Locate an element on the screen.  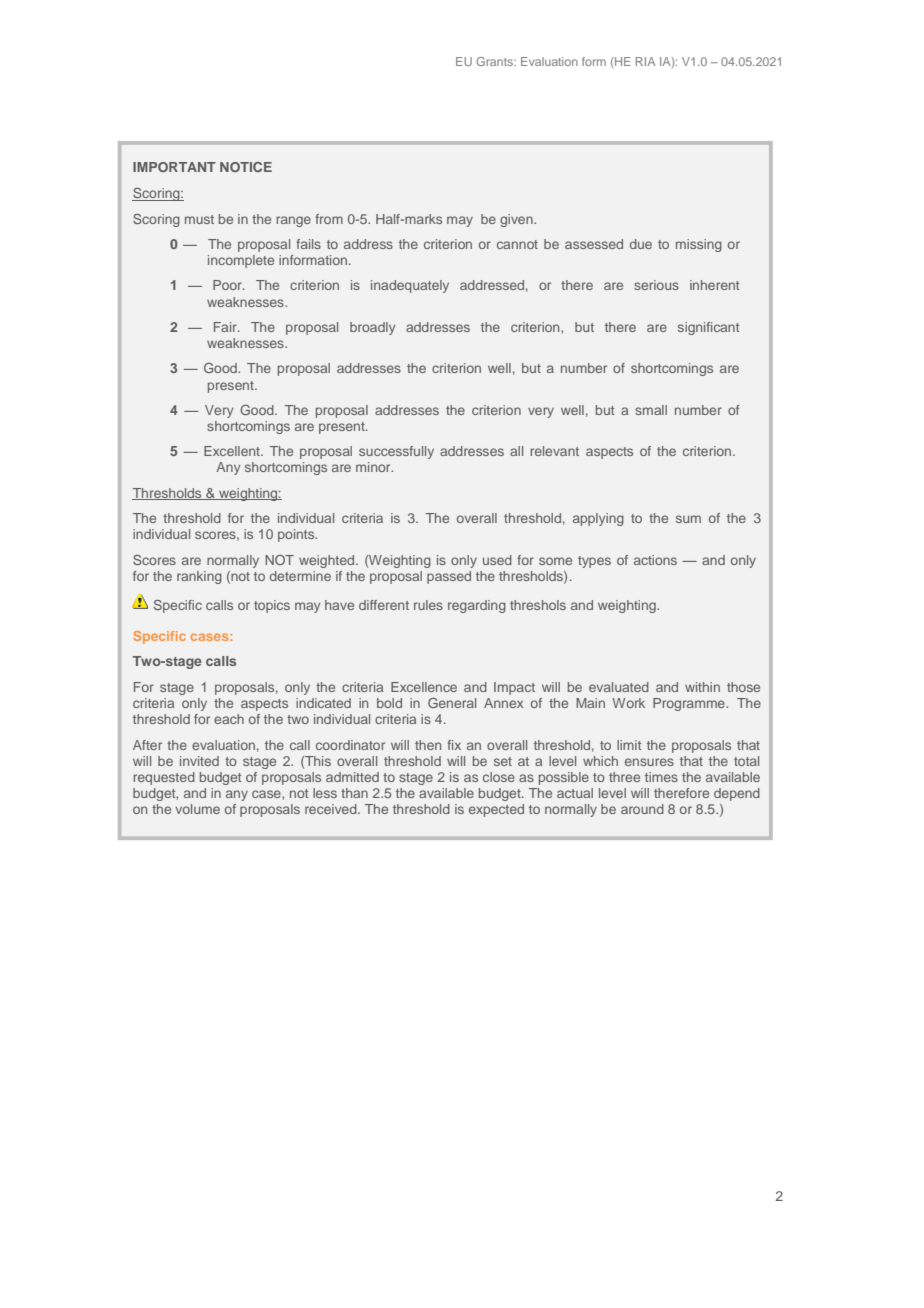
inadequately is located at coordinates (410, 286).
